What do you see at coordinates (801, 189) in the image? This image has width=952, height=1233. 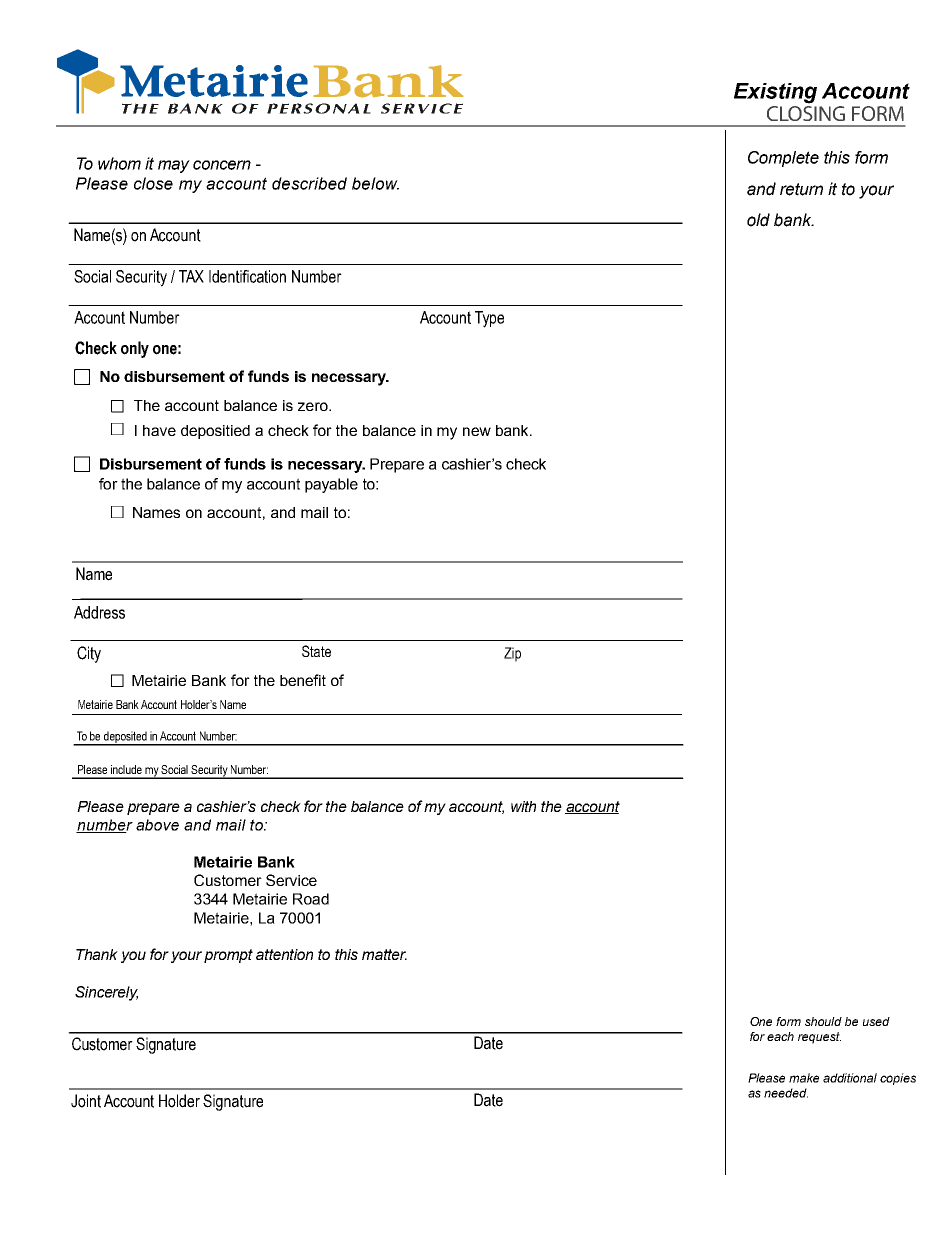 I see `return` at bounding box center [801, 189].
